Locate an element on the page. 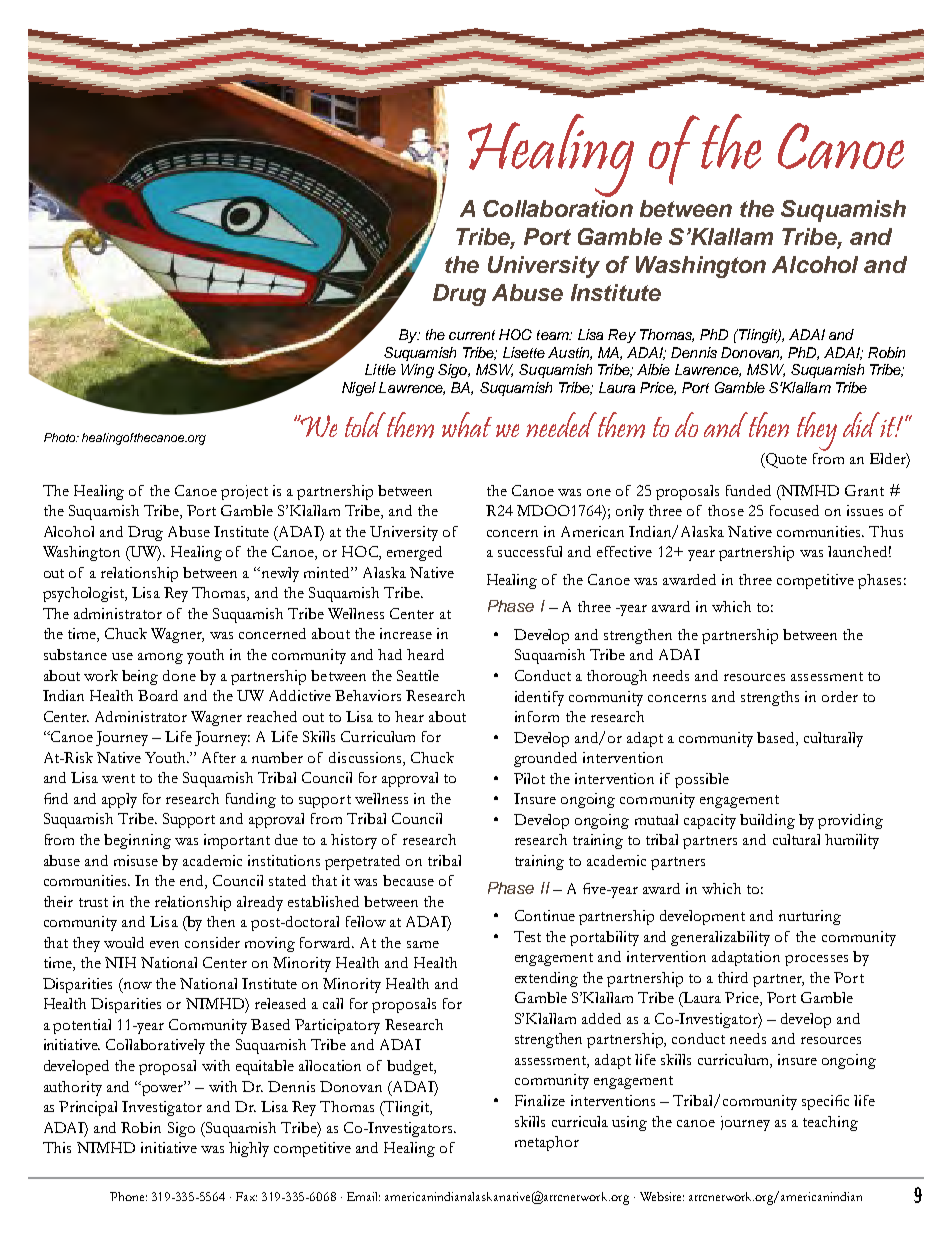 The width and height of the page is (952, 1233). metaphor is located at coordinates (547, 1143).
